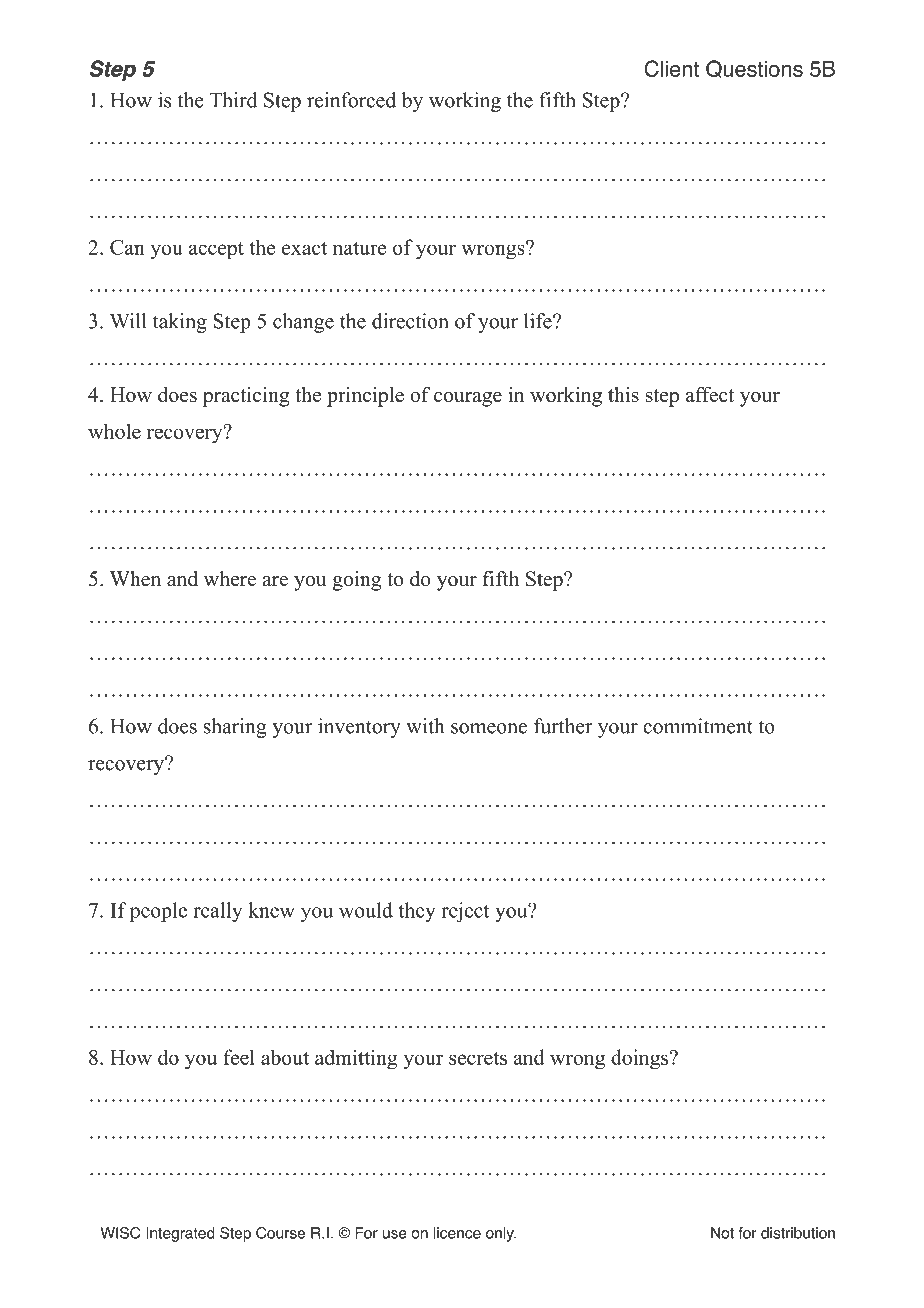  What do you see at coordinates (425, 726) in the screenshot?
I see `with` at bounding box center [425, 726].
